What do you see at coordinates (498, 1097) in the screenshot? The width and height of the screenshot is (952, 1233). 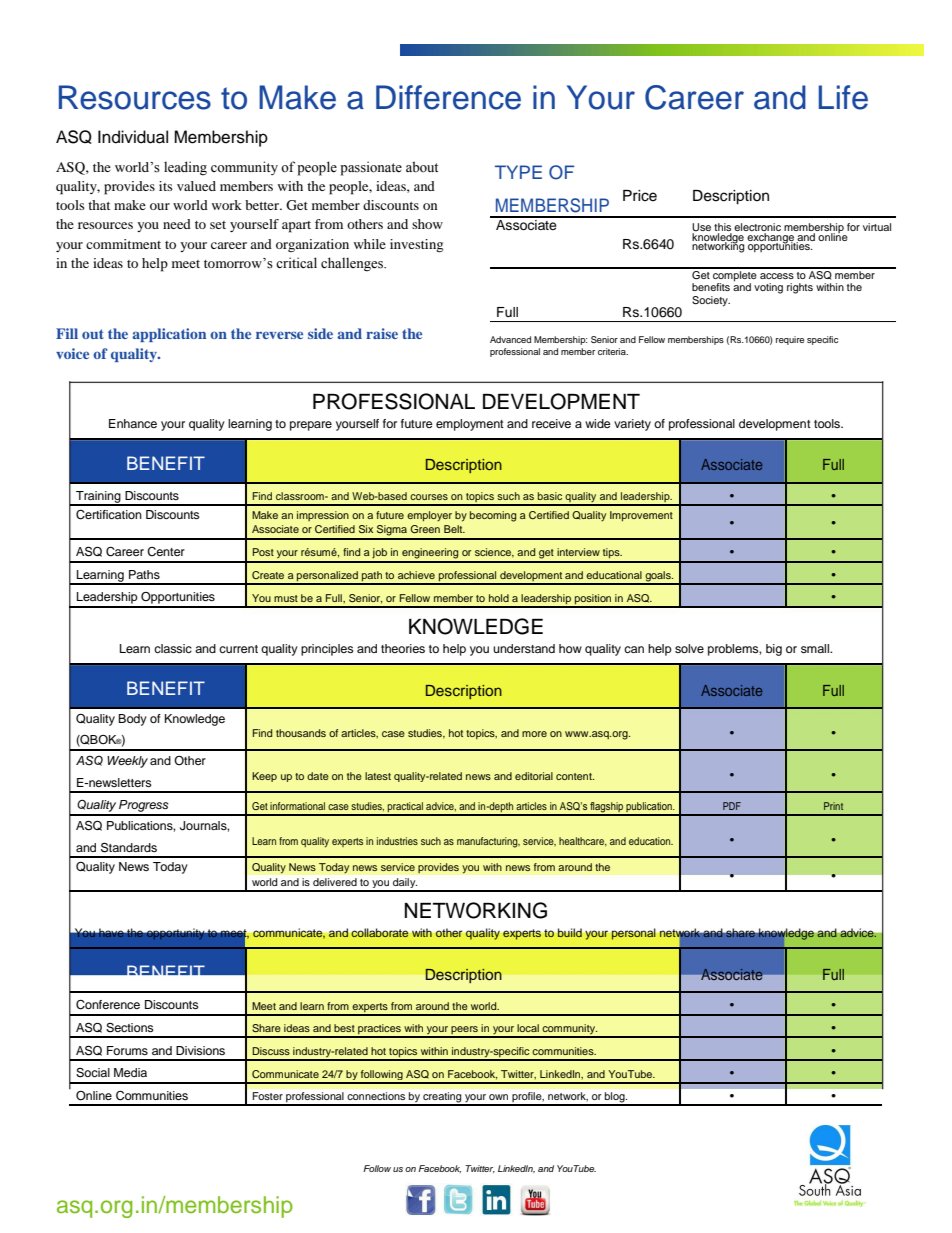 I see `own` at bounding box center [498, 1097].
